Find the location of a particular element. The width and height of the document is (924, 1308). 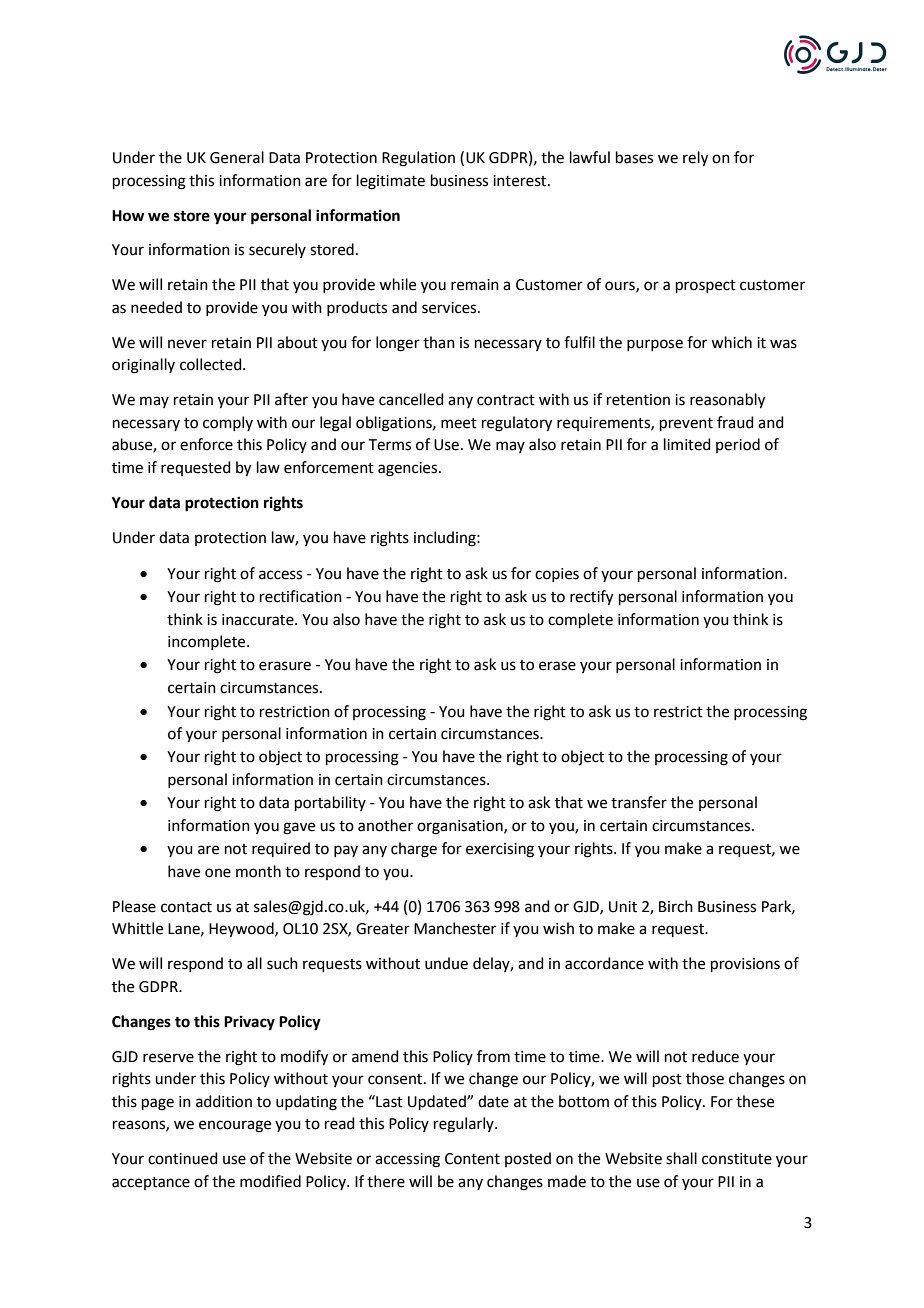

erasure is located at coordinates (285, 666).
